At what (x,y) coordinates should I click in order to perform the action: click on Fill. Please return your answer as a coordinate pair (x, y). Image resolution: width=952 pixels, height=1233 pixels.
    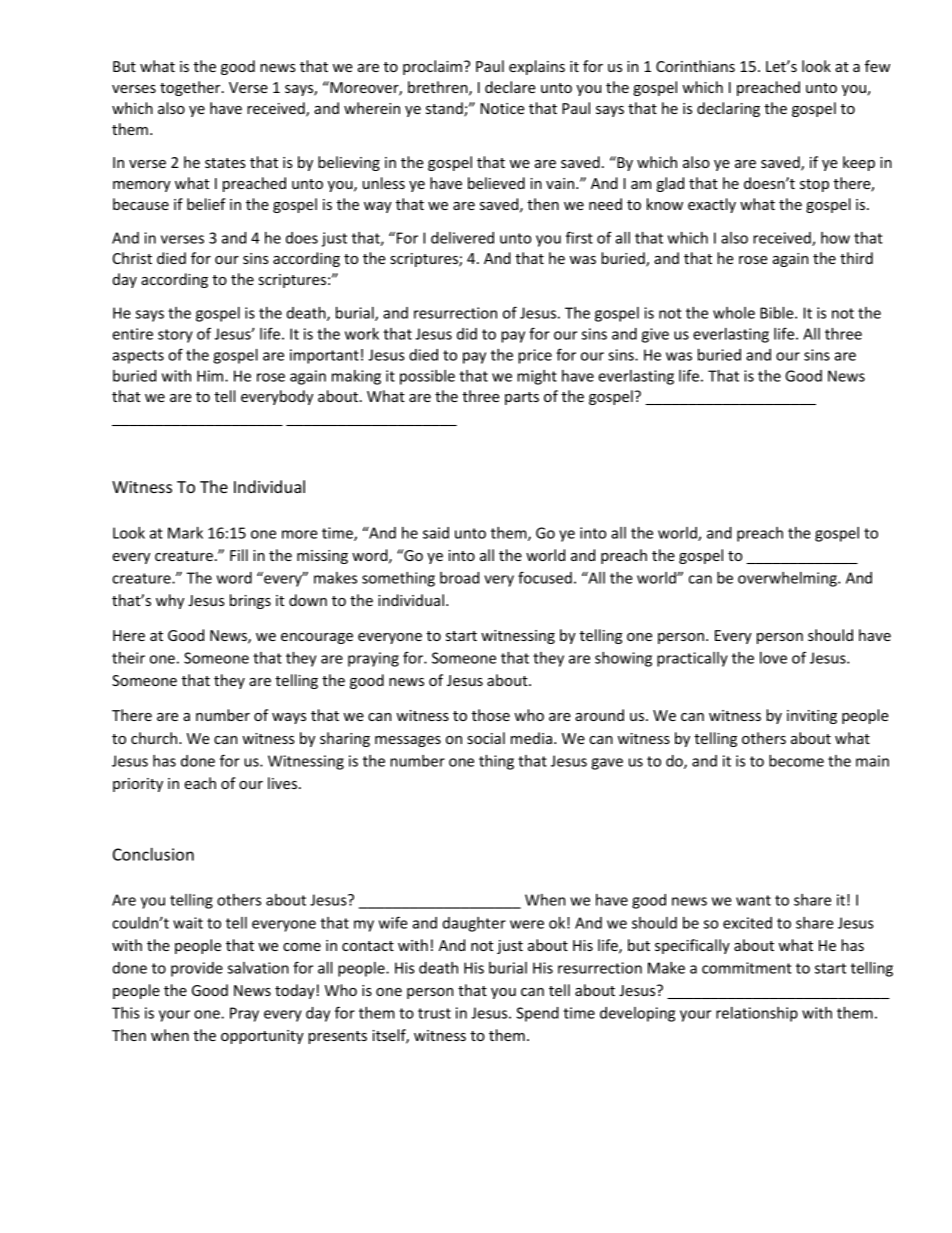
    Looking at the image, I should click on (239, 555).
